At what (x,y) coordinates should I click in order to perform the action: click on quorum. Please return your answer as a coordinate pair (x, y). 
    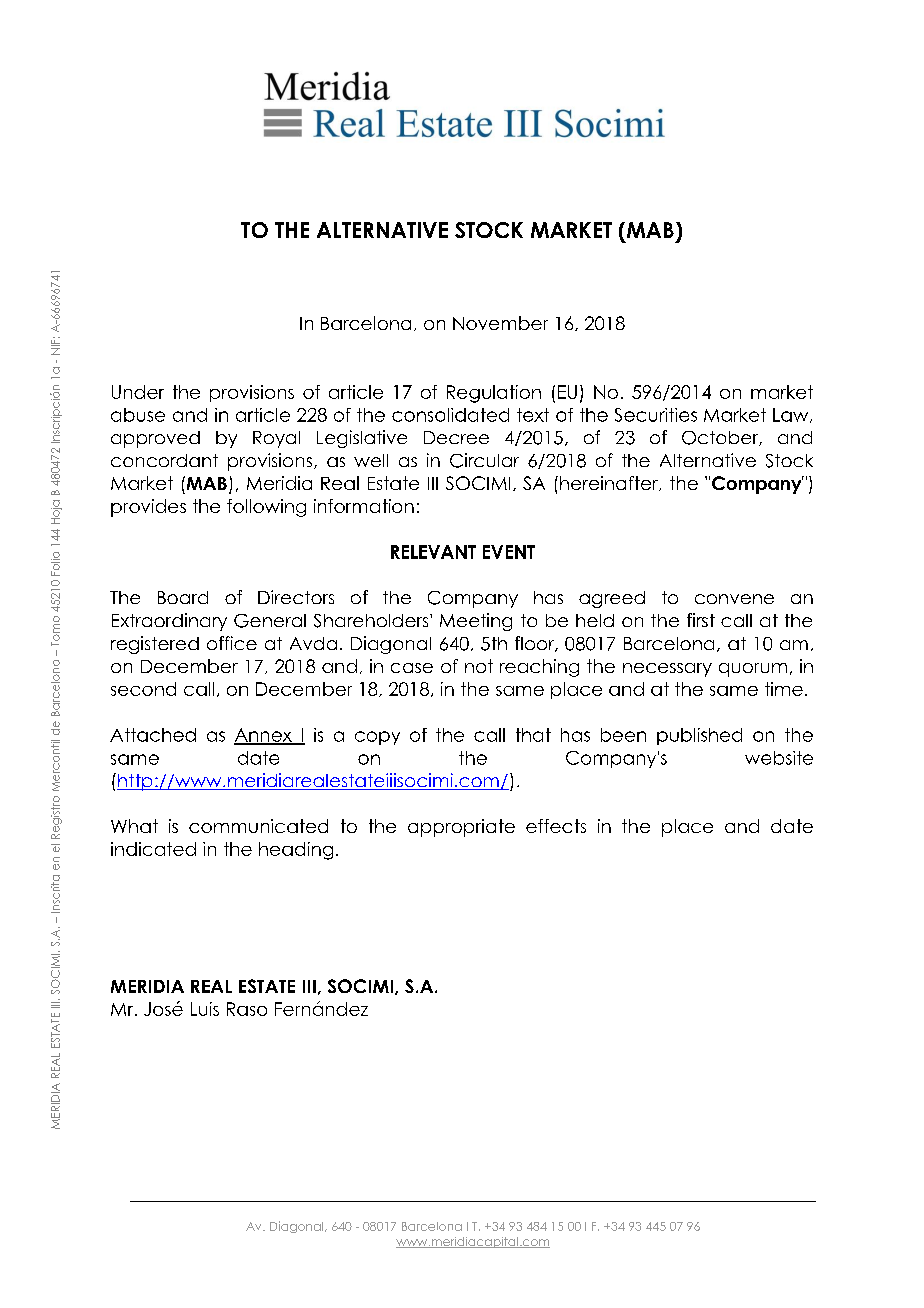
    Looking at the image, I should click on (753, 670).
